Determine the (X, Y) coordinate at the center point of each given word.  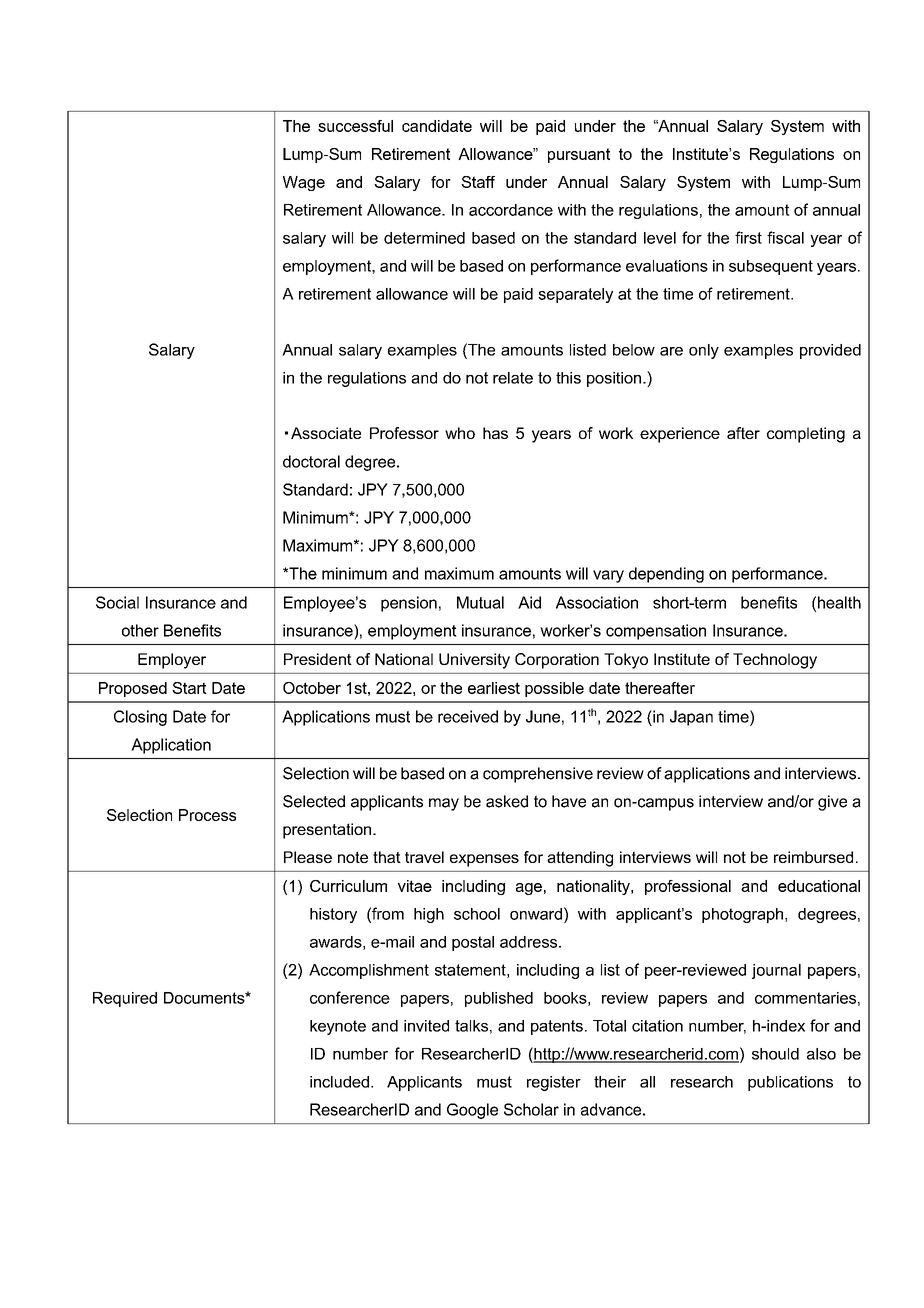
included (339, 1082)
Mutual (480, 602)
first (748, 237)
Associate (326, 433)
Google (472, 1111)
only (704, 351)
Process (207, 815)
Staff (478, 182)
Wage (304, 183)
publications (790, 1083)
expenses (484, 860)
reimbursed (813, 857)
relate (513, 378)
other (140, 630)
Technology (775, 661)
